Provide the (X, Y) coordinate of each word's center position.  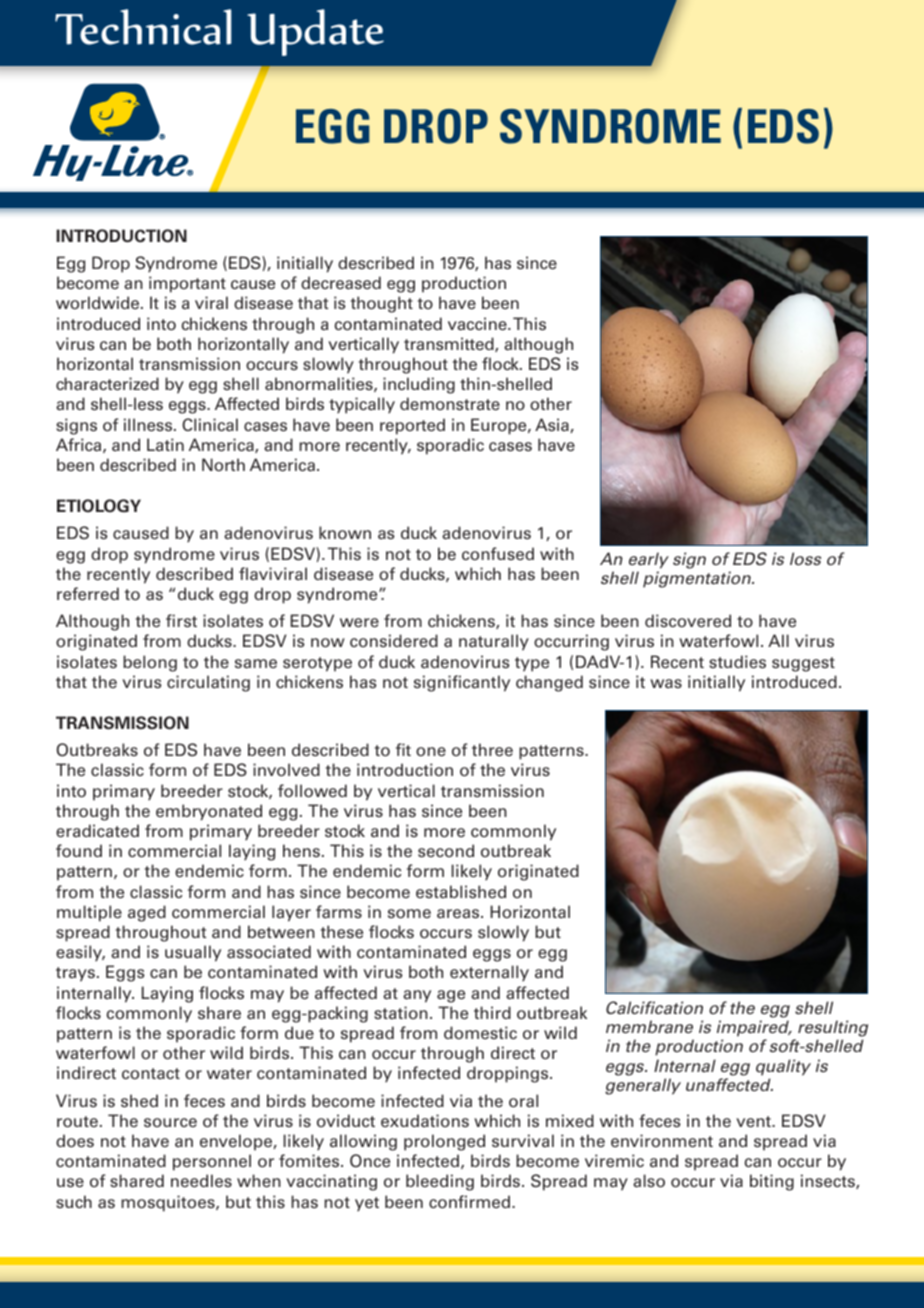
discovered (688, 621)
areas (459, 914)
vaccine (478, 324)
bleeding (440, 1182)
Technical (143, 27)
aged (147, 913)
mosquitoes (169, 1203)
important (187, 284)
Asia (553, 425)
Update (315, 32)
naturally (494, 642)
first (181, 620)
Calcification (654, 1008)
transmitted (450, 344)
